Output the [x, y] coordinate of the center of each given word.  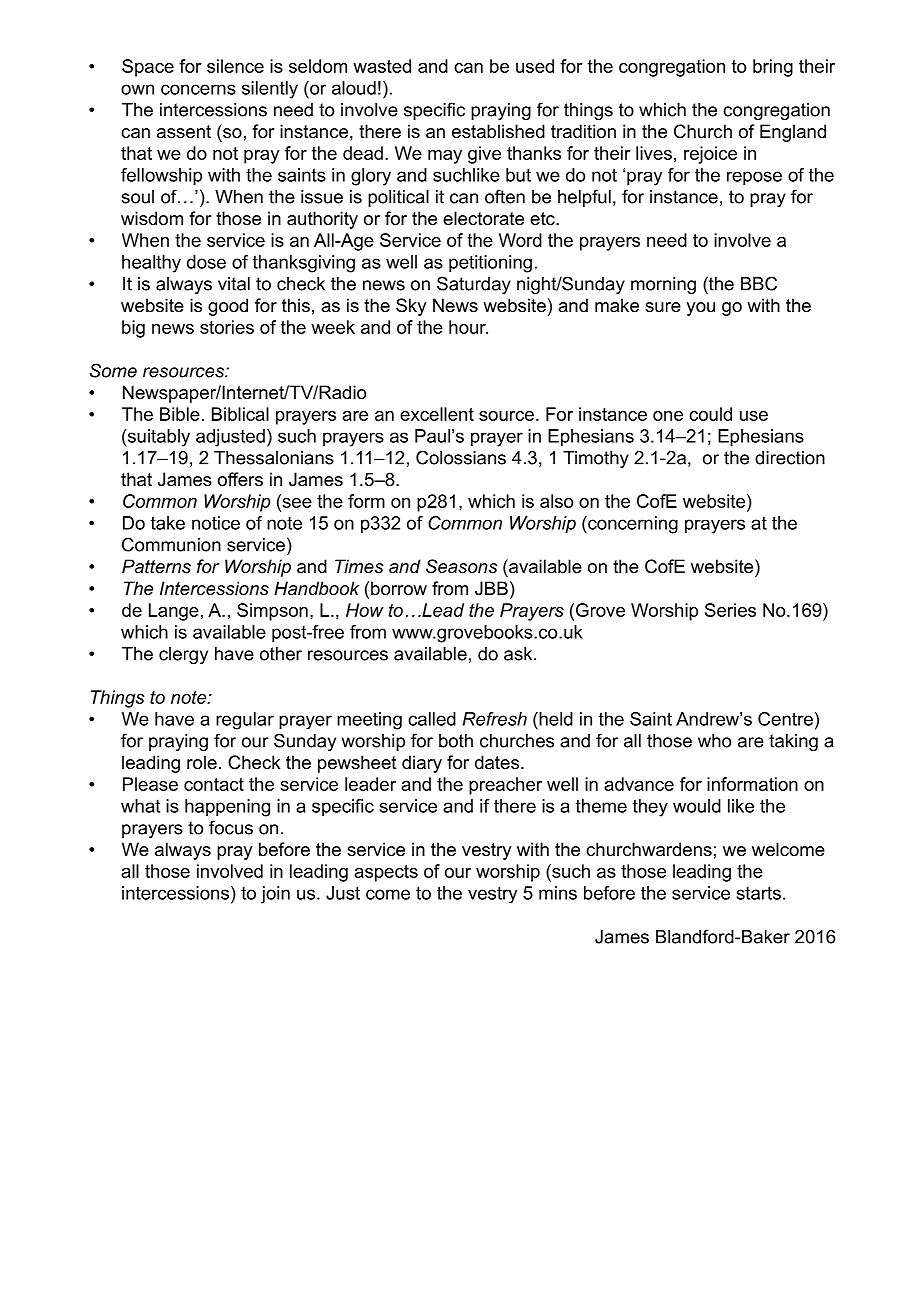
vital [234, 284]
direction [790, 458]
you [700, 309]
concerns [198, 89]
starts [759, 893]
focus [231, 827]
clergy [183, 655]
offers [240, 479]
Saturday [474, 285]
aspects [386, 873]
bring [773, 68]
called [432, 719]
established [498, 131]
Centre [785, 719]
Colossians [461, 457]
